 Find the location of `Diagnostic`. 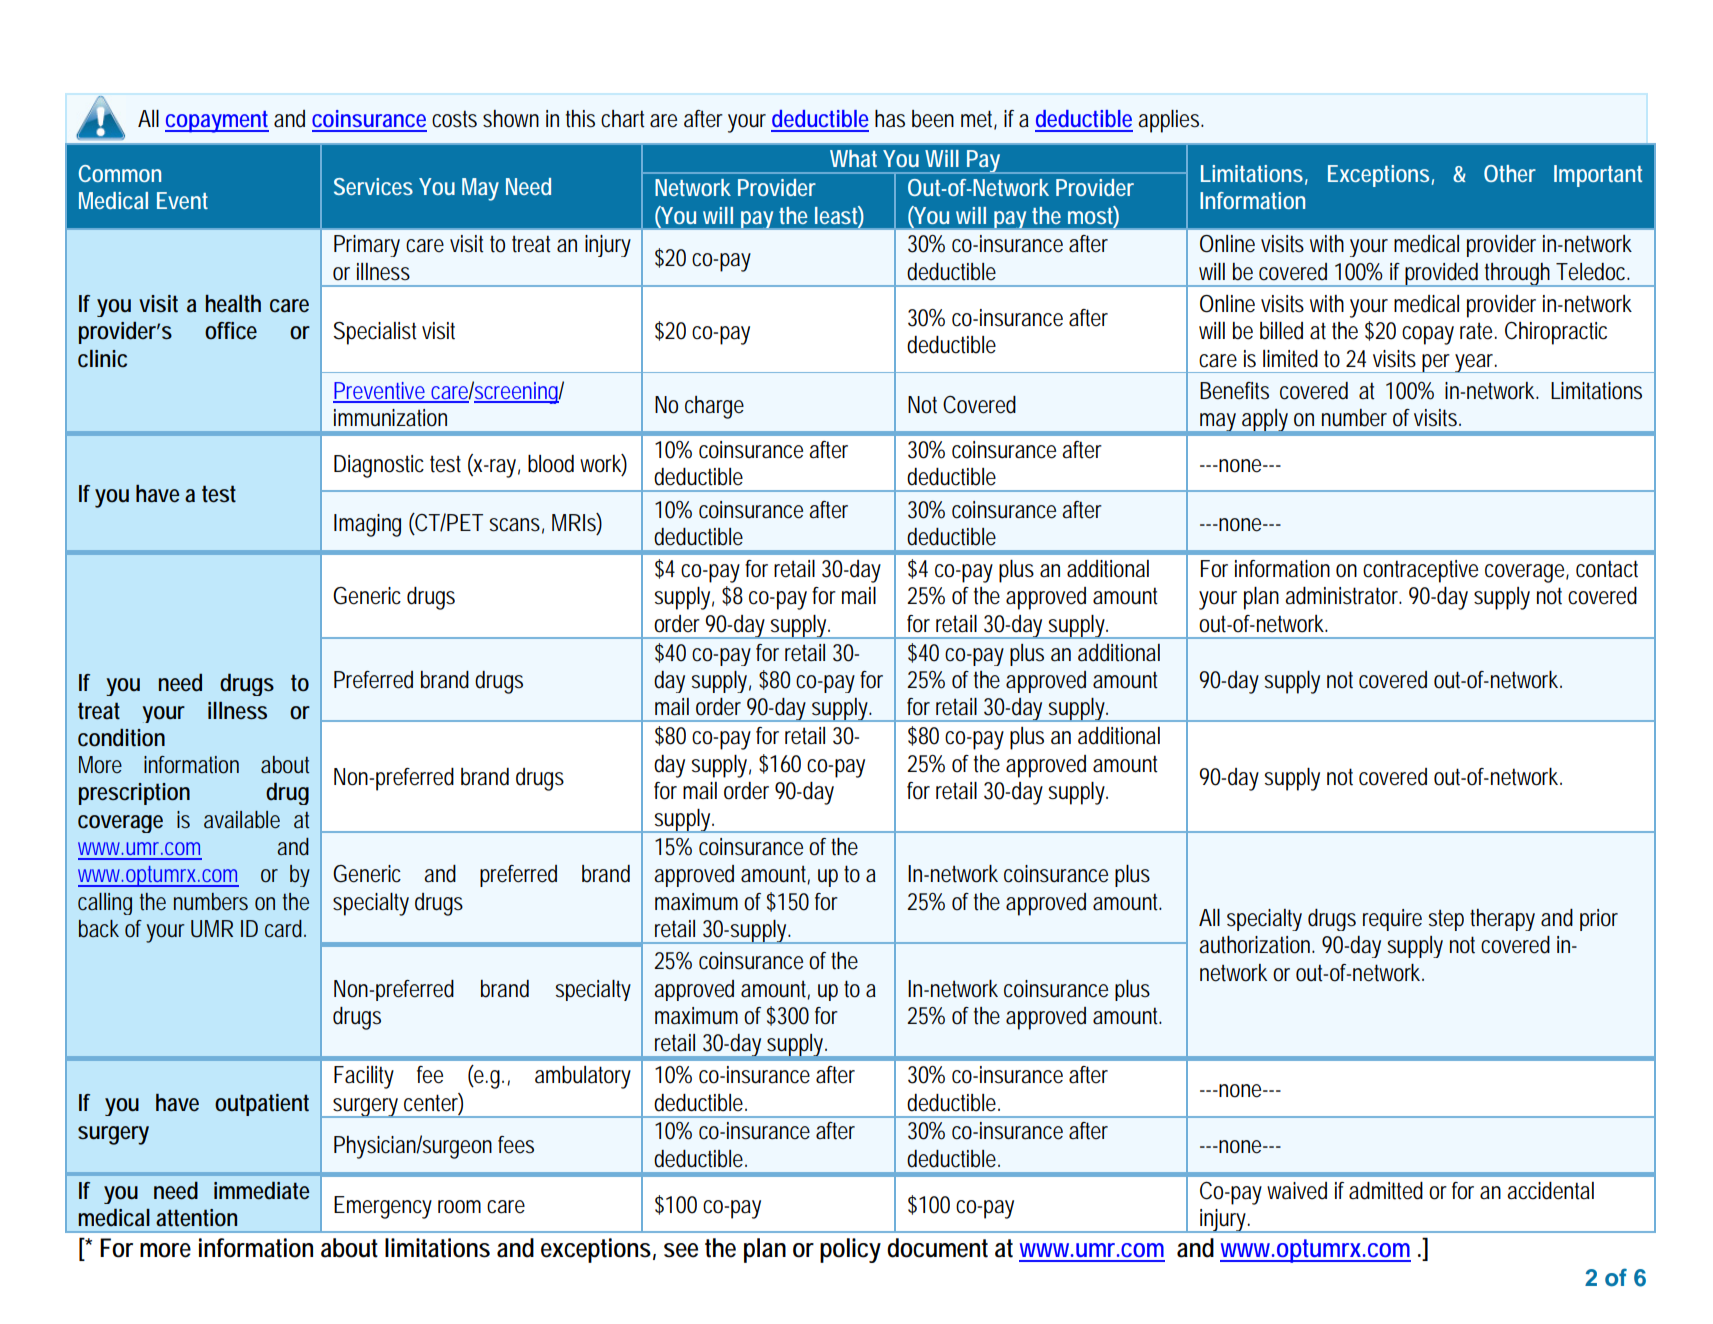

Diagnostic is located at coordinates (379, 466).
